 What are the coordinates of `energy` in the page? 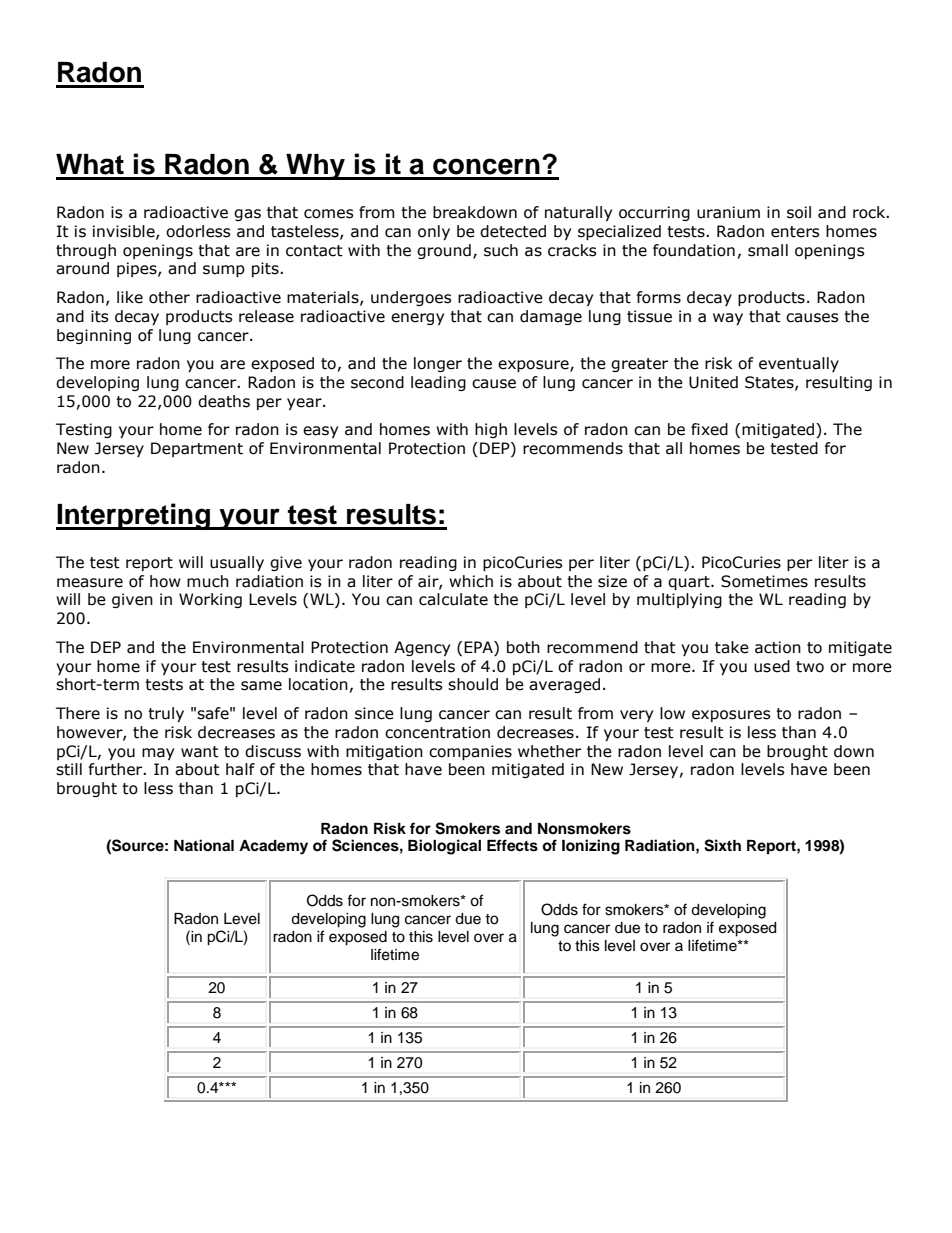 It's located at (417, 319).
